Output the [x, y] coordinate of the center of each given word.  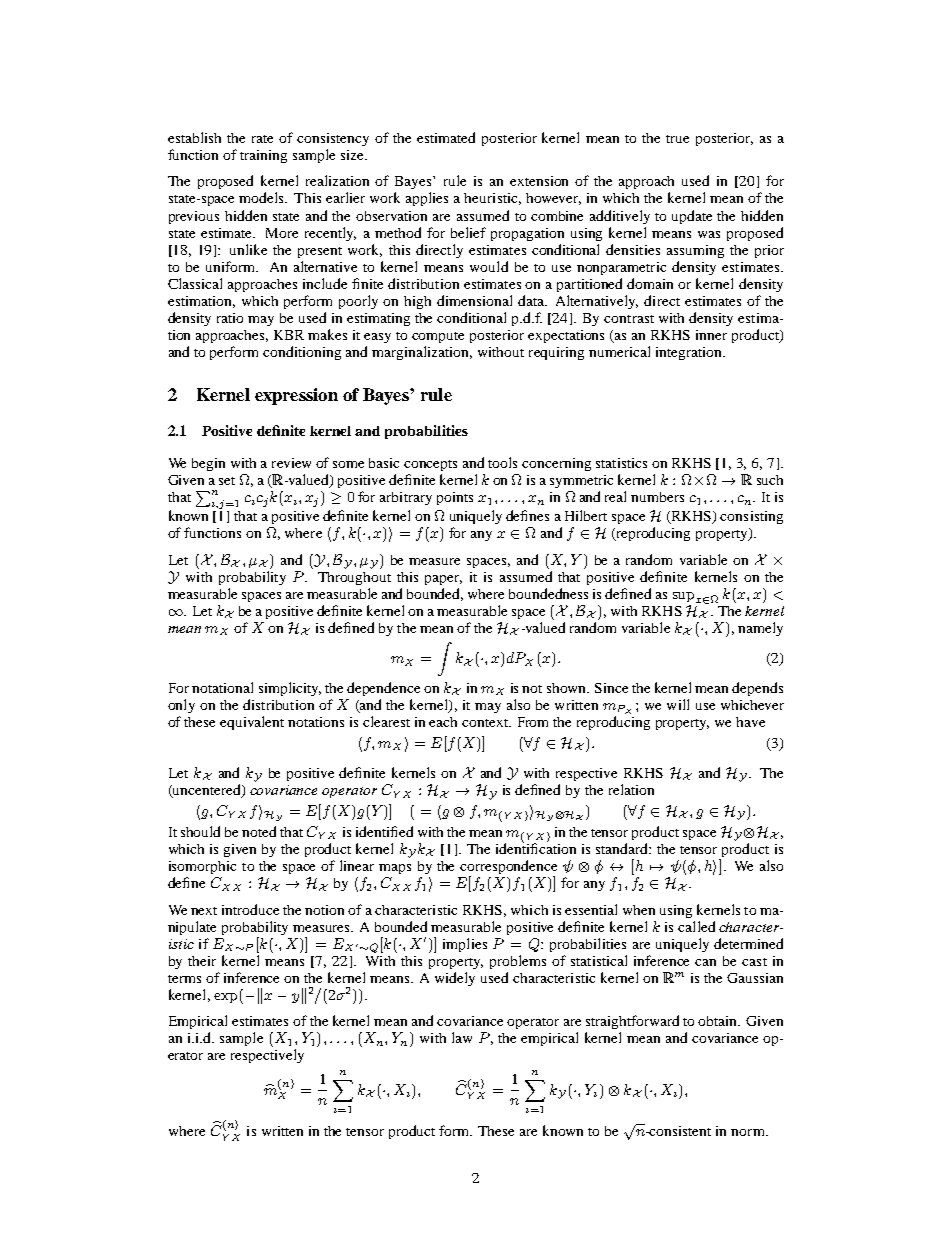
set [227, 481]
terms [184, 979]
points [455, 498]
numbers [657, 497]
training [263, 156]
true [677, 139]
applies [427, 199]
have [750, 722]
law [462, 1037]
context [486, 723]
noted [259, 831]
